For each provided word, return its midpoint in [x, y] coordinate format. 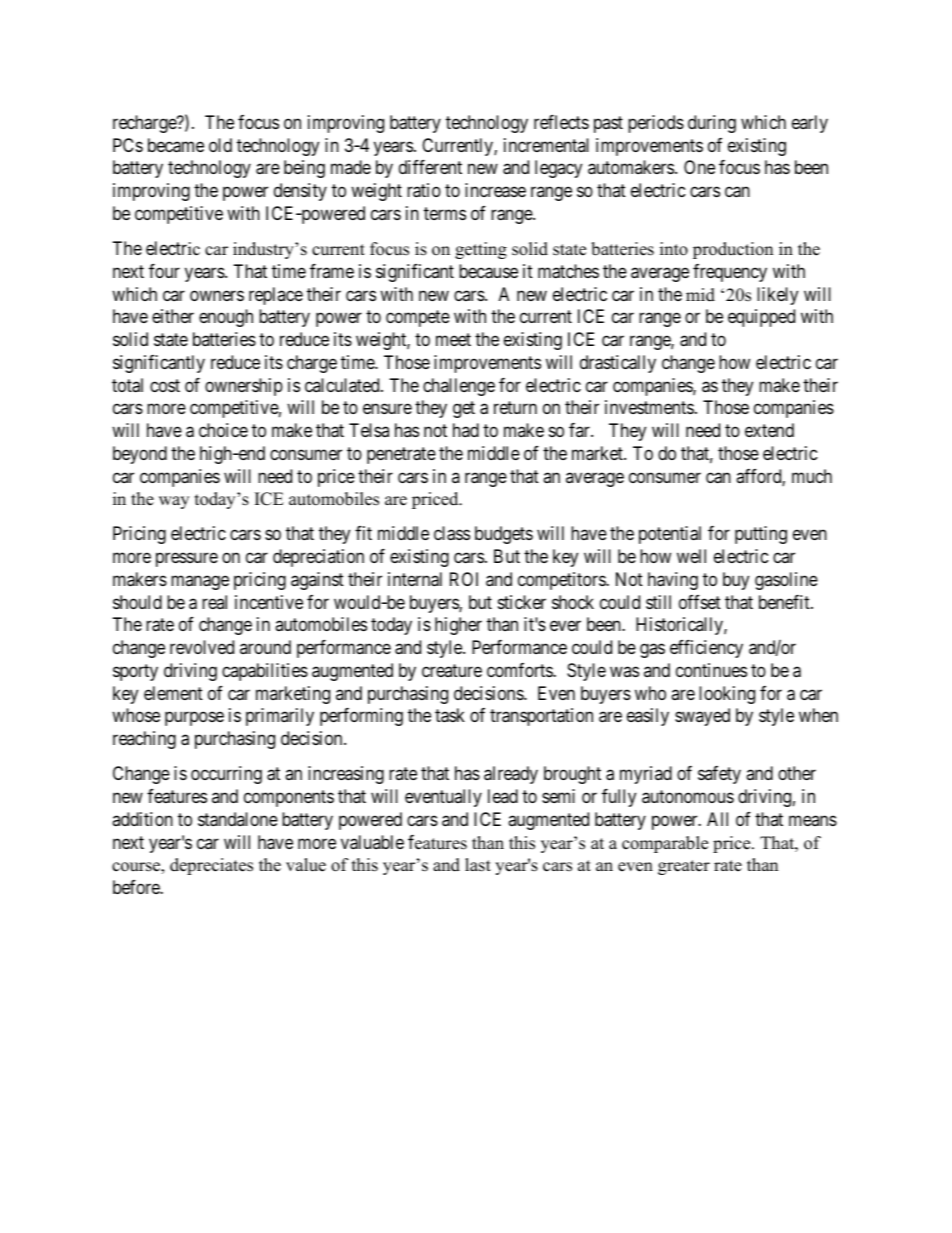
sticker [522, 602]
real [214, 602]
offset [700, 602]
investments [649, 407]
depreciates [211, 866]
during [712, 124]
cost [165, 385]
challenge [459, 387]
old [220, 145]
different [430, 167]
